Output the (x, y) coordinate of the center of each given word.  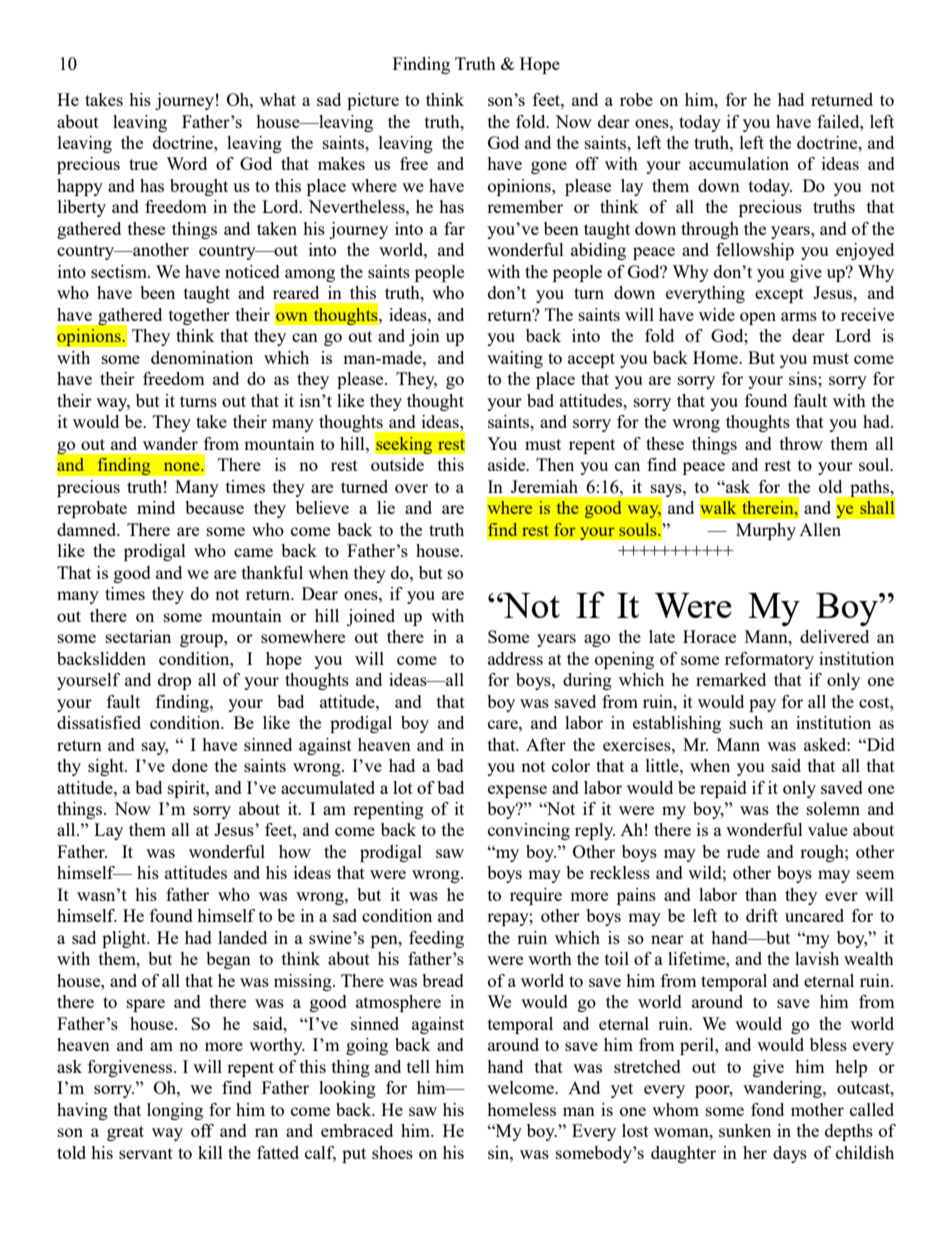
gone (549, 167)
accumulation (739, 163)
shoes (392, 1152)
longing (175, 1111)
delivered (834, 636)
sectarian (138, 636)
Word (186, 163)
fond (767, 1109)
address (515, 658)
